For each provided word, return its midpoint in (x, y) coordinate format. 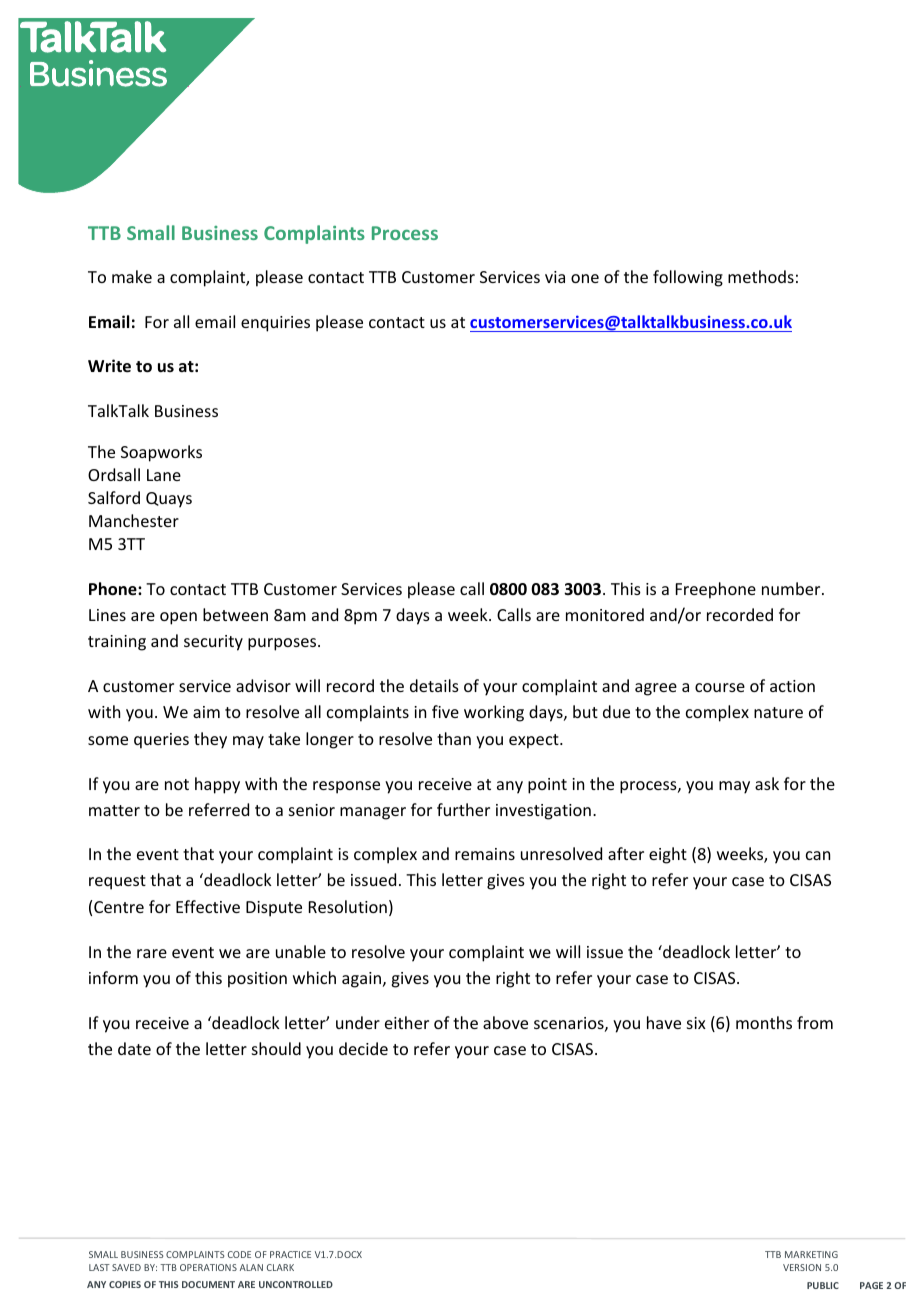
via (555, 277)
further (463, 809)
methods (761, 276)
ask (767, 783)
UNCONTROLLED (296, 1284)
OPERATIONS (208, 1267)
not (177, 784)
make (132, 276)
